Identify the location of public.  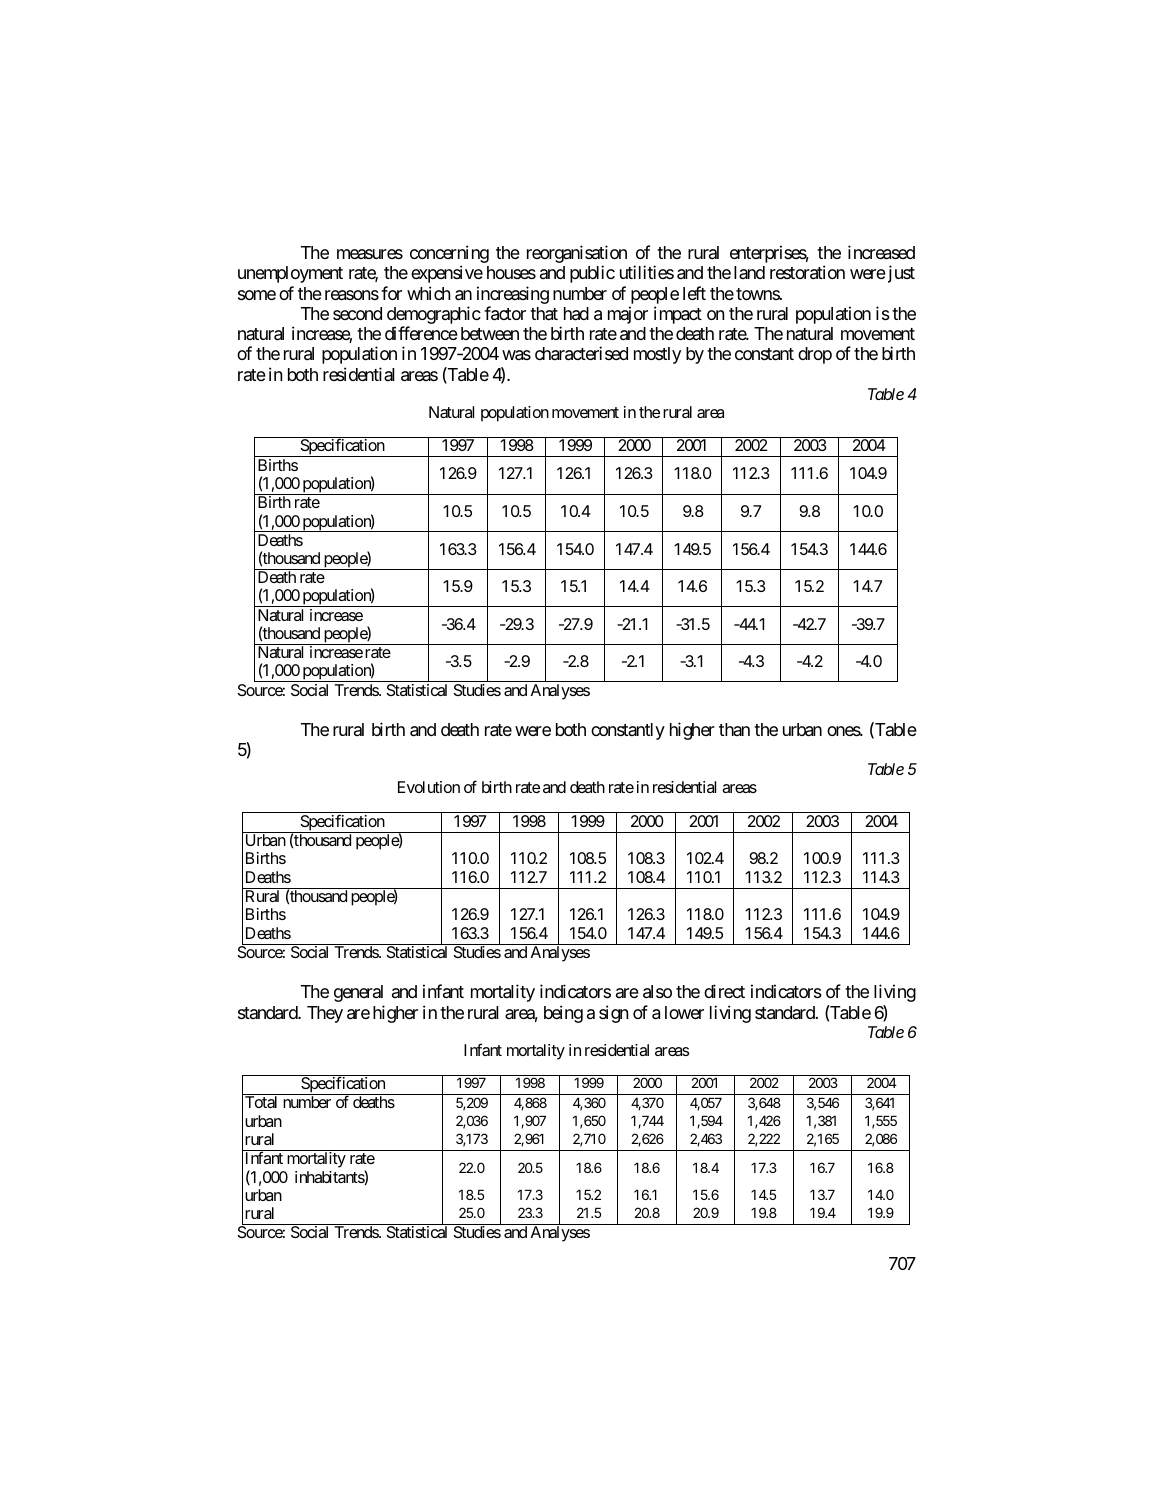
(592, 274).
